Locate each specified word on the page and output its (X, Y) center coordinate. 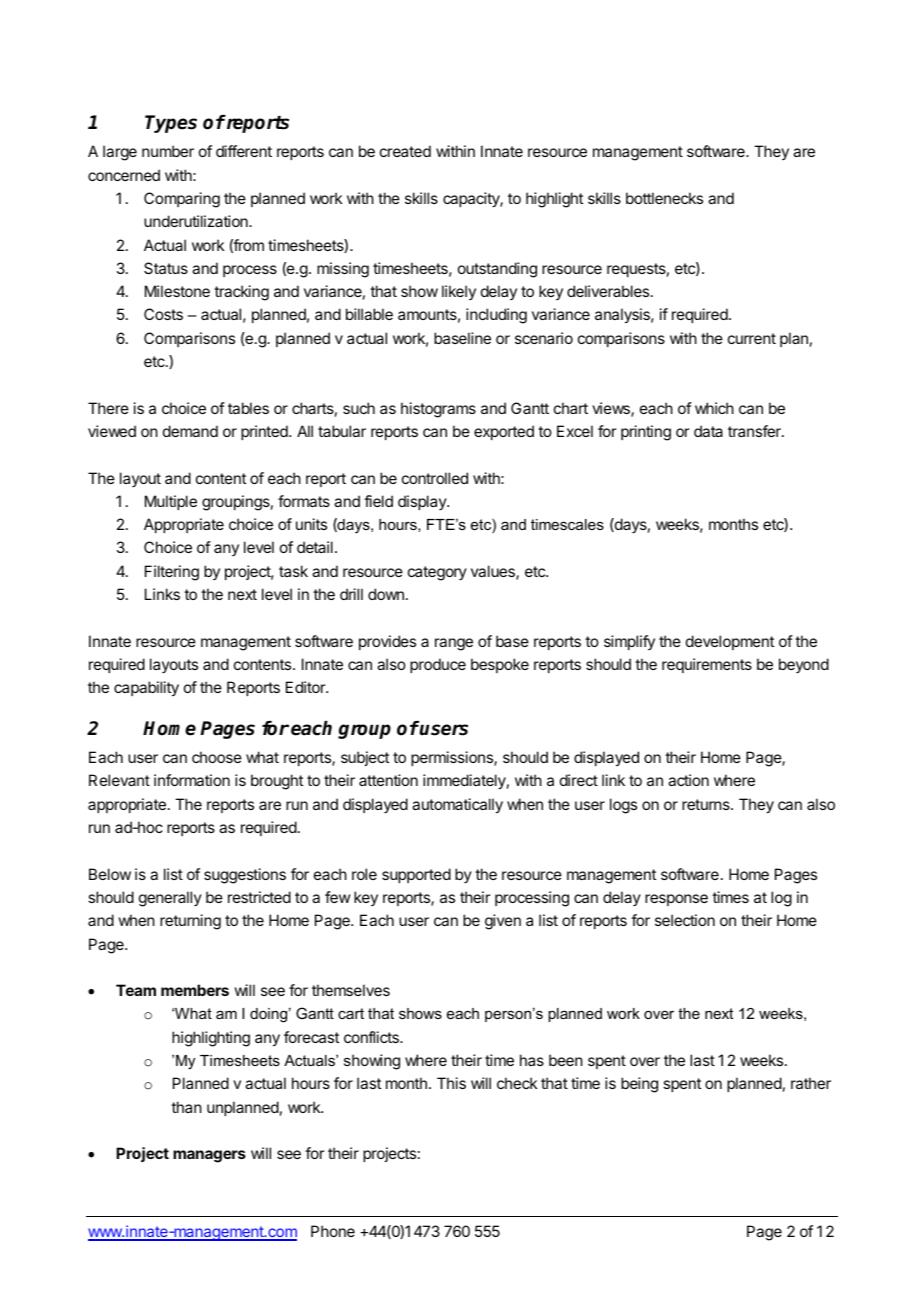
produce (438, 665)
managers (209, 1156)
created (405, 151)
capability (146, 689)
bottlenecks (664, 198)
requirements (707, 665)
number (168, 151)
